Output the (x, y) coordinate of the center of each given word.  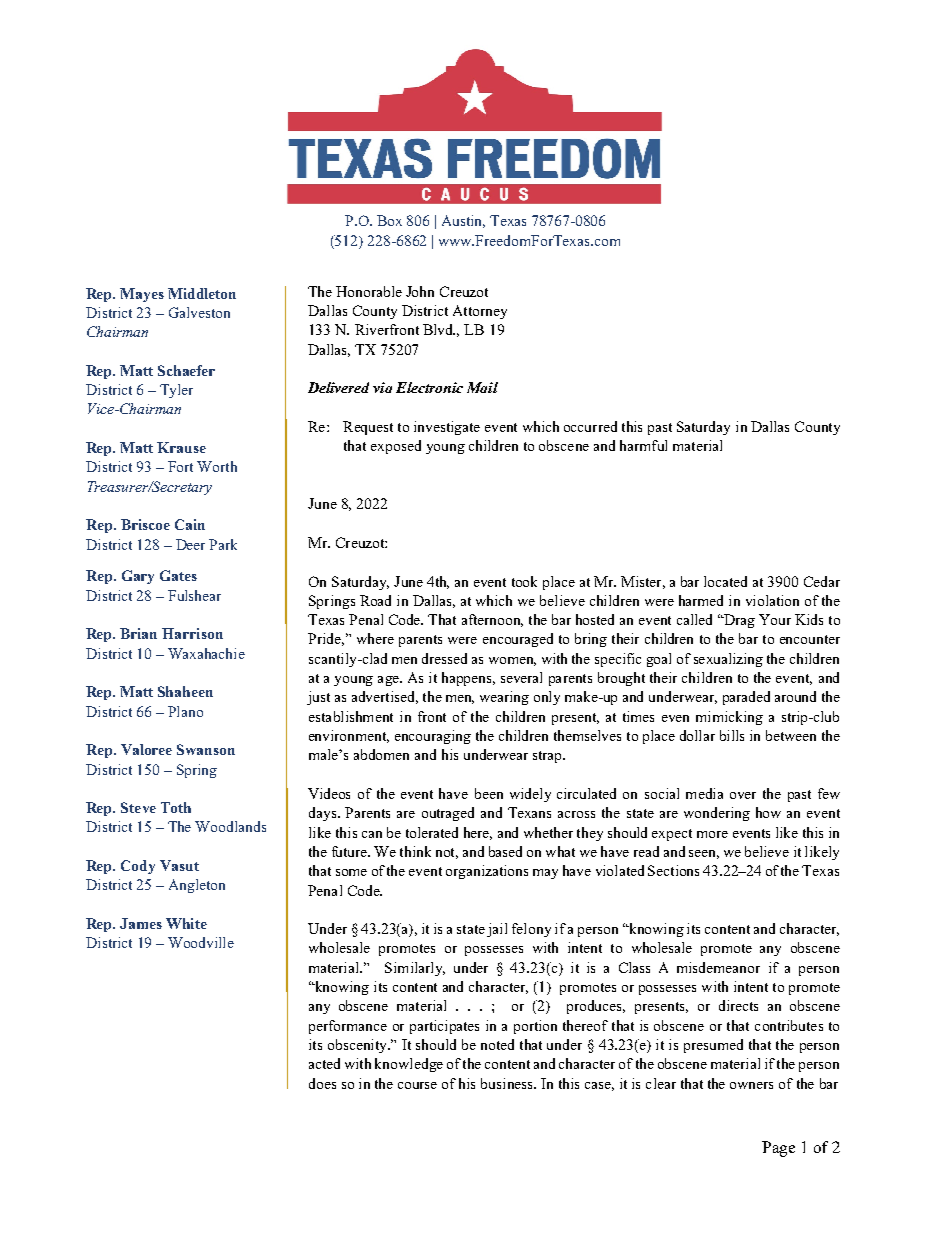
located (725, 581)
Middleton (202, 293)
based (505, 851)
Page (778, 1149)
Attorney (480, 312)
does (322, 1083)
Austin (463, 221)
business (508, 1083)
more (712, 834)
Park (223, 544)
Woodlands (230, 826)
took (524, 581)
